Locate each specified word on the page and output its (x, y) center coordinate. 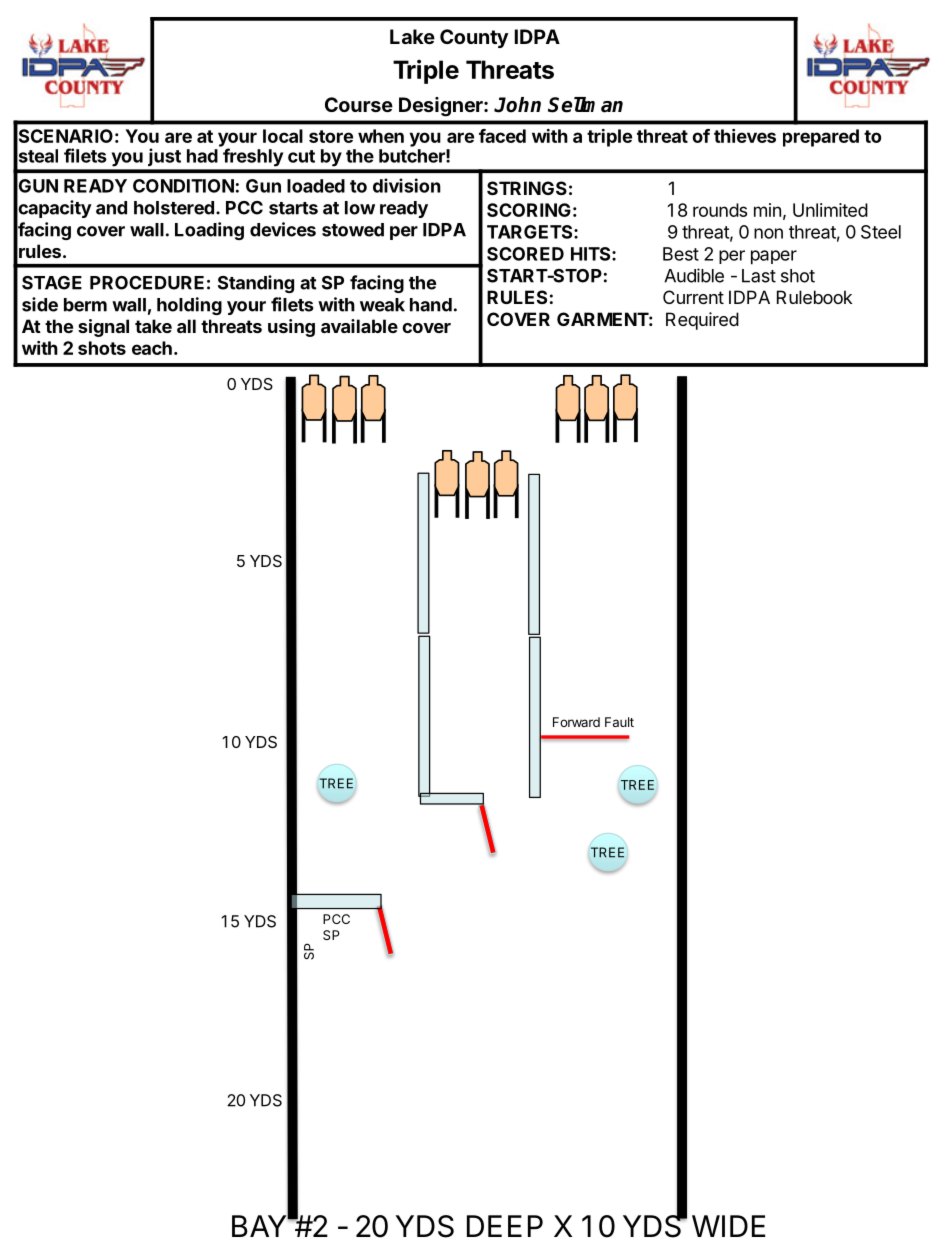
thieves (745, 136)
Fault (619, 722)
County (474, 38)
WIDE (728, 1226)
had (202, 156)
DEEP (505, 1226)
